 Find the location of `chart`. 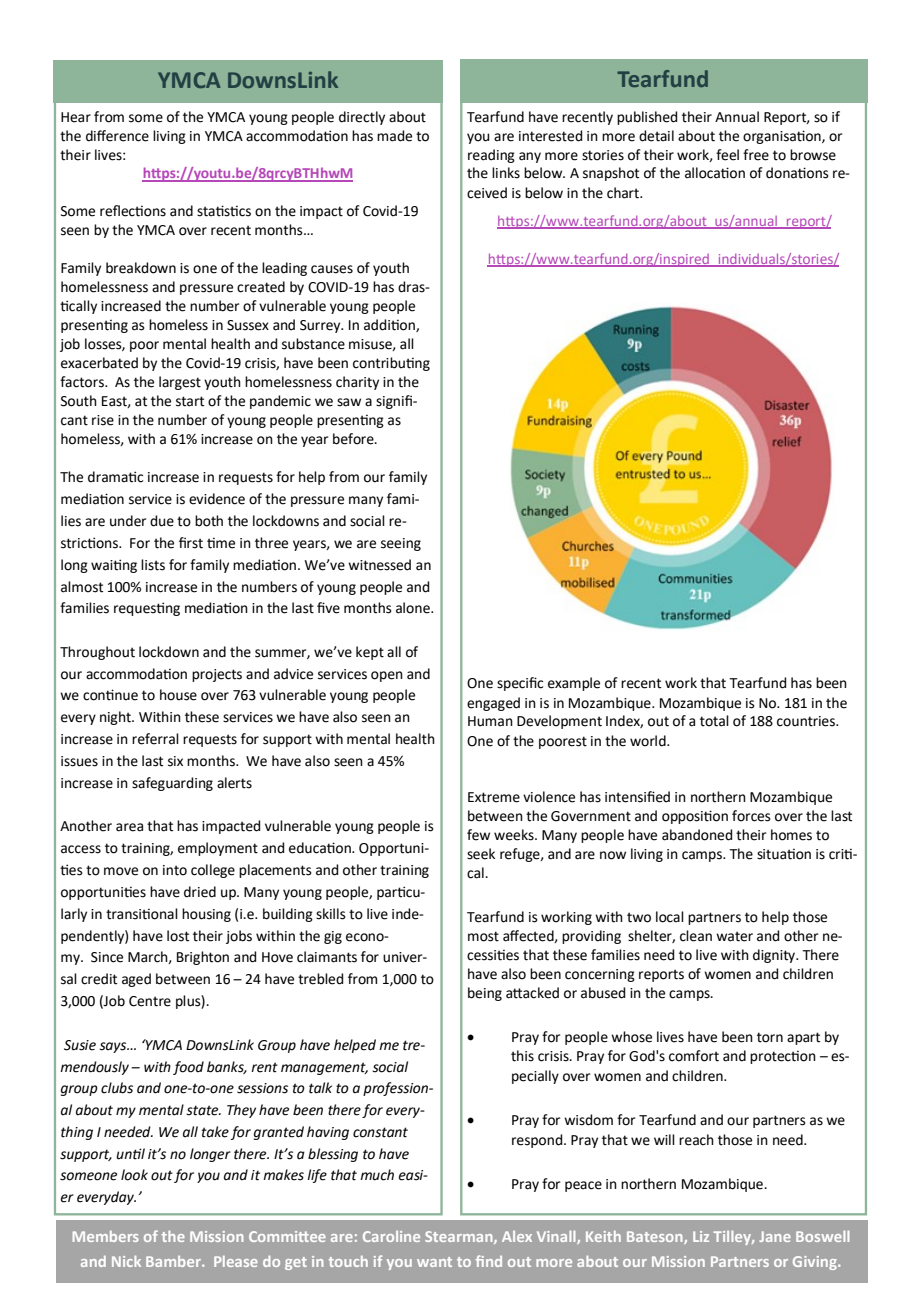

chart is located at coordinates (624, 193).
